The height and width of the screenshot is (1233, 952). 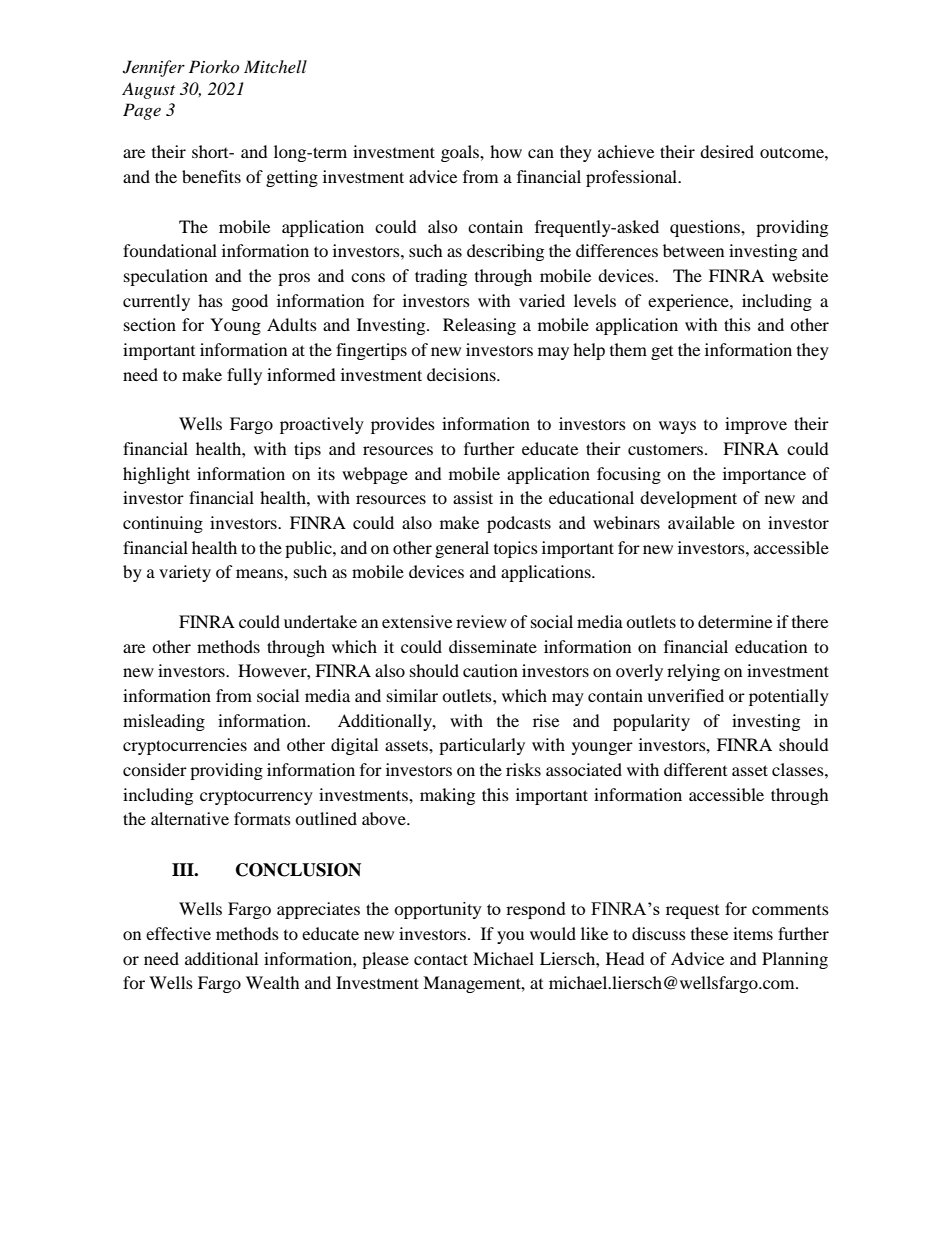 What do you see at coordinates (541, 153) in the screenshot?
I see `can` at bounding box center [541, 153].
